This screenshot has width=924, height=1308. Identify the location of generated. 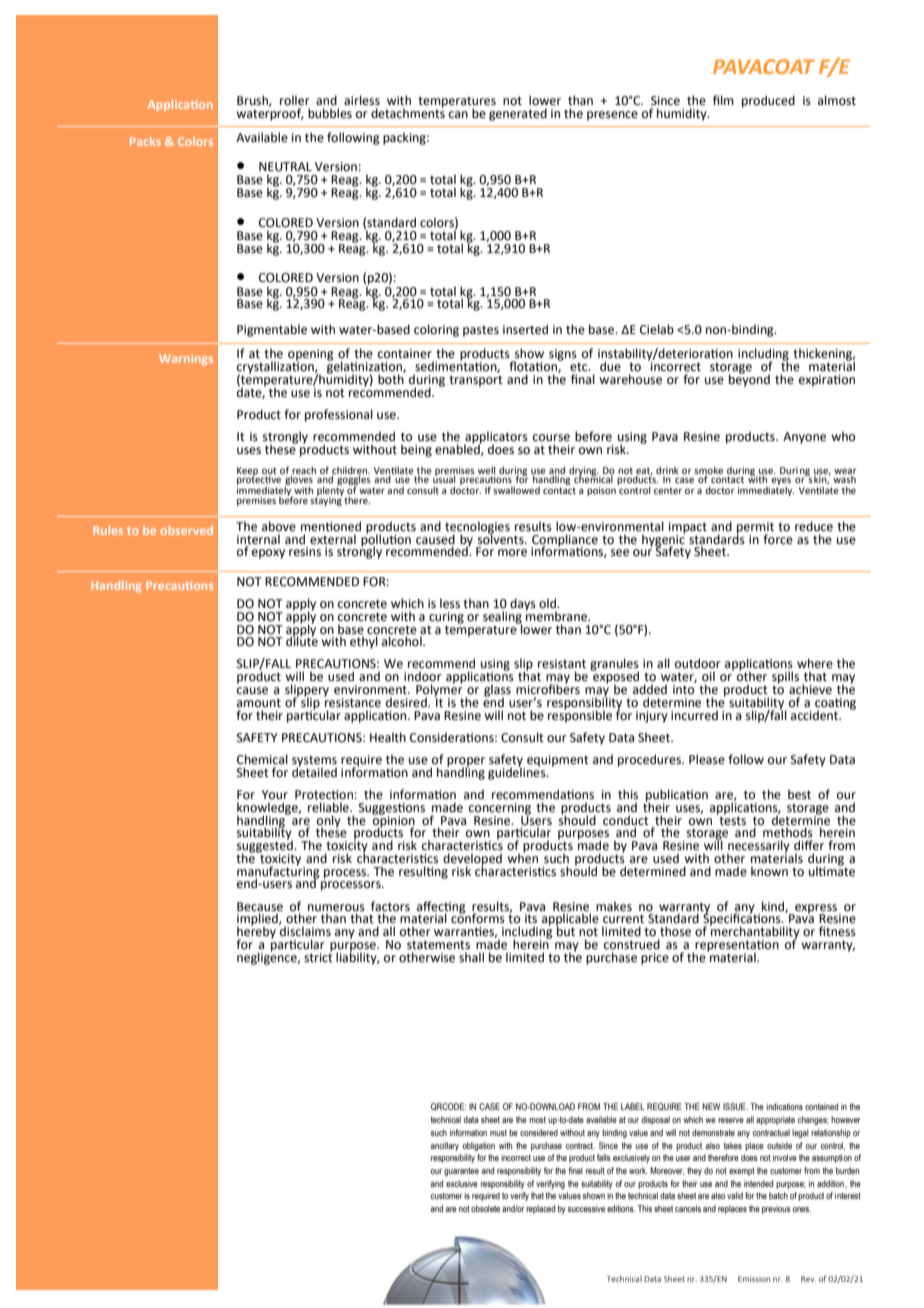
(518, 114).
